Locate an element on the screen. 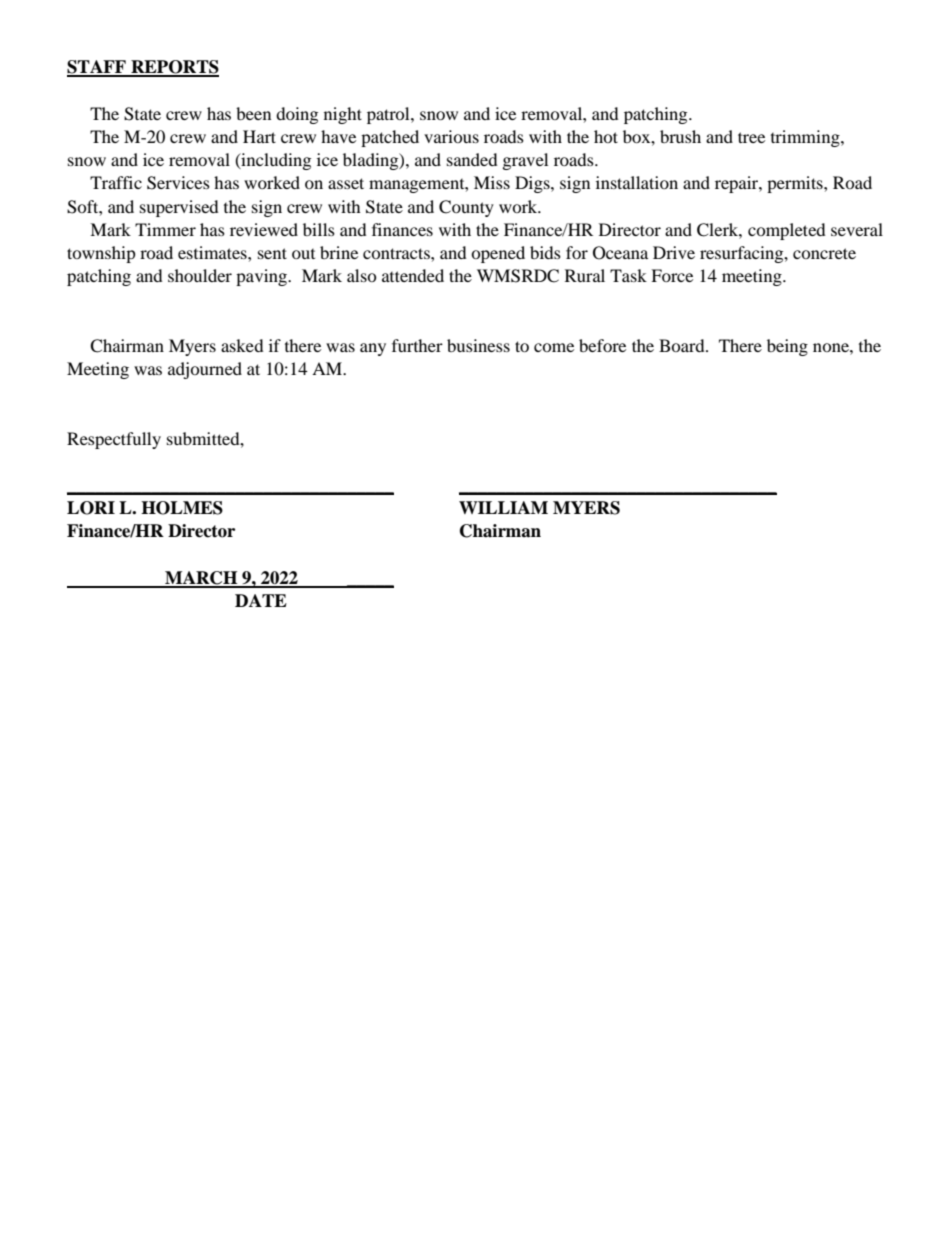  tree is located at coordinates (751, 137).
